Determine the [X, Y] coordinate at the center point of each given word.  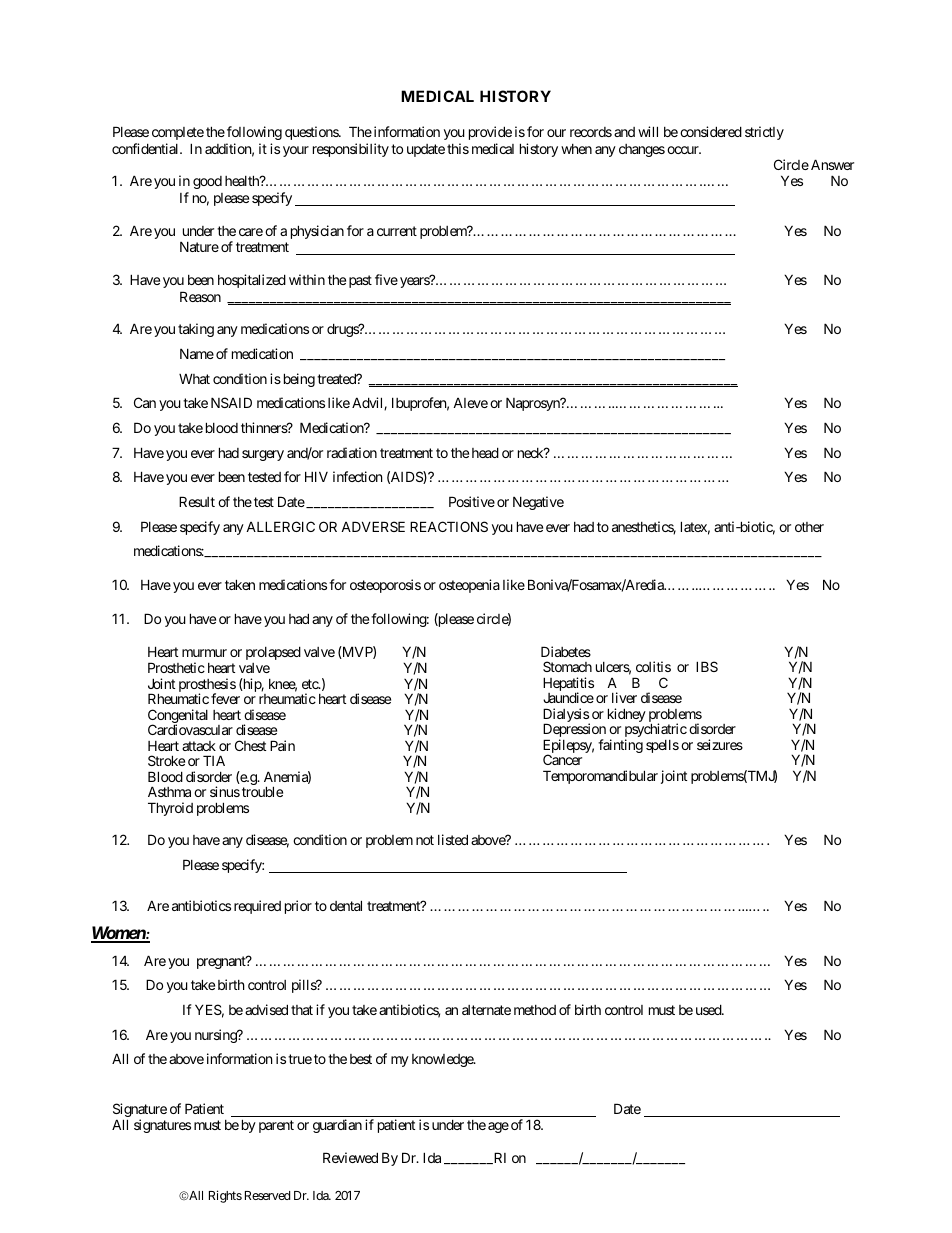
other [809, 527]
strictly [764, 133]
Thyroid [170, 809]
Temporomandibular [600, 777]
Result [197, 501]
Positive [472, 501]
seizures [720, 744]
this [458, 148]
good [207, 182]
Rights [225, 1196]
